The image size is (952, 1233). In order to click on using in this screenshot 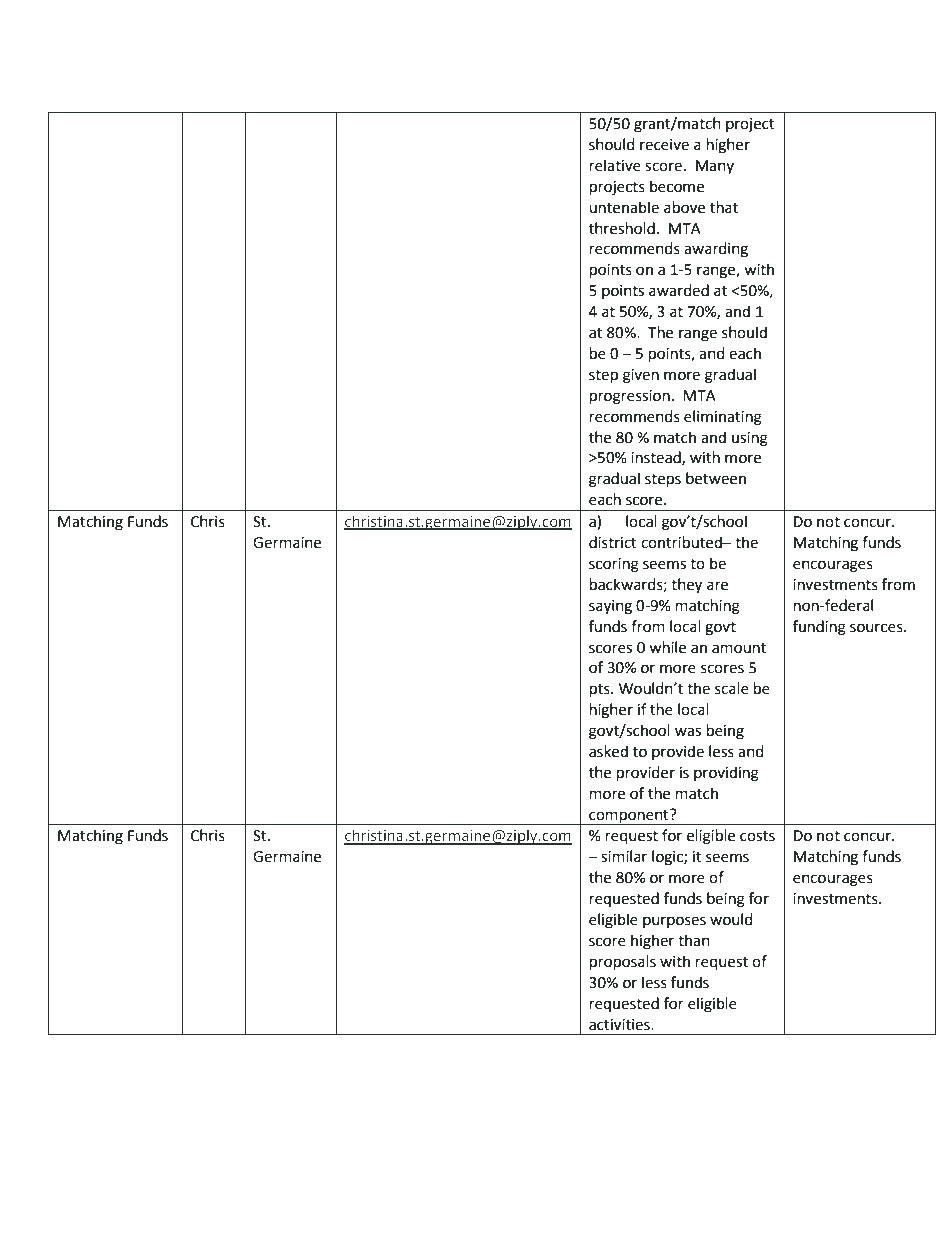, I will do `click(750, 439)`.
